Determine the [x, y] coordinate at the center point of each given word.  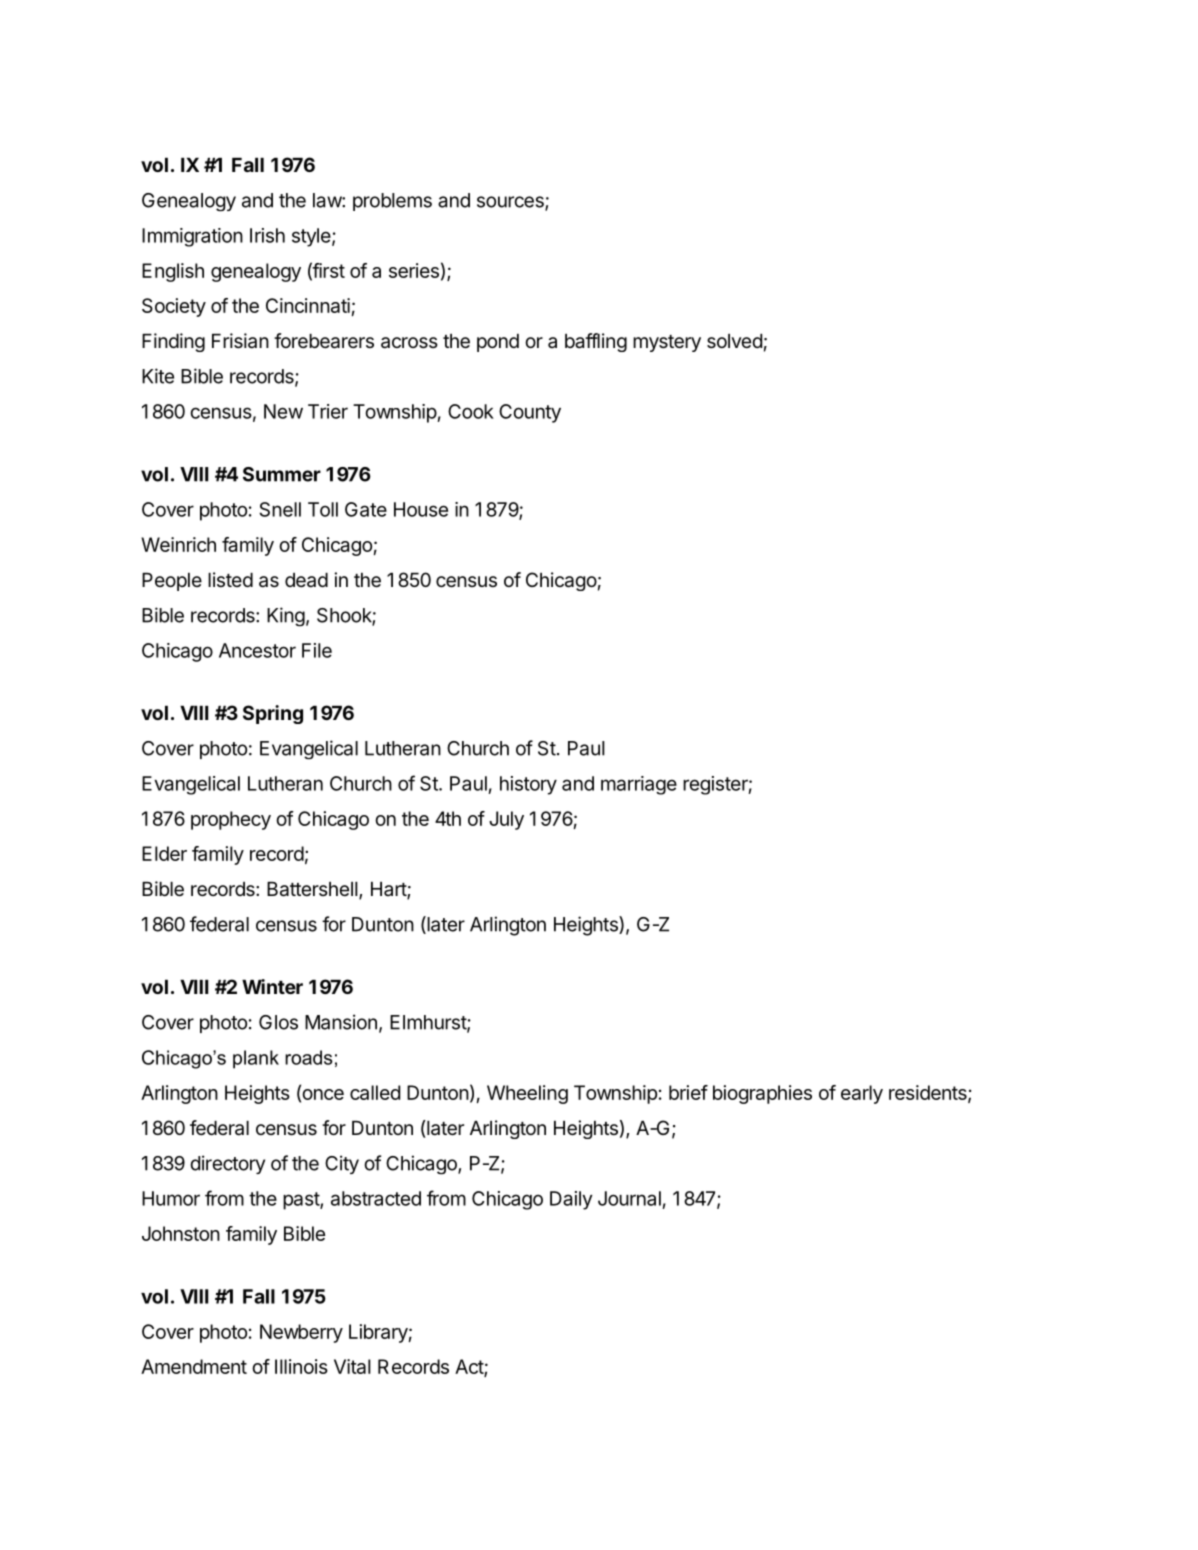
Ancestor [257, 650]
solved [734, 341]
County [530, 413]
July [506, 820]
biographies [762, 1094]
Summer [282, 474]
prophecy [231, 820]
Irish [267, 235]
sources [511, 203]
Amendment [194, 1366]
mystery [667, 343]
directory [227, 1164]
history [528, 785]
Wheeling [527, 1094]
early [862, 1094]
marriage [639, 785]
